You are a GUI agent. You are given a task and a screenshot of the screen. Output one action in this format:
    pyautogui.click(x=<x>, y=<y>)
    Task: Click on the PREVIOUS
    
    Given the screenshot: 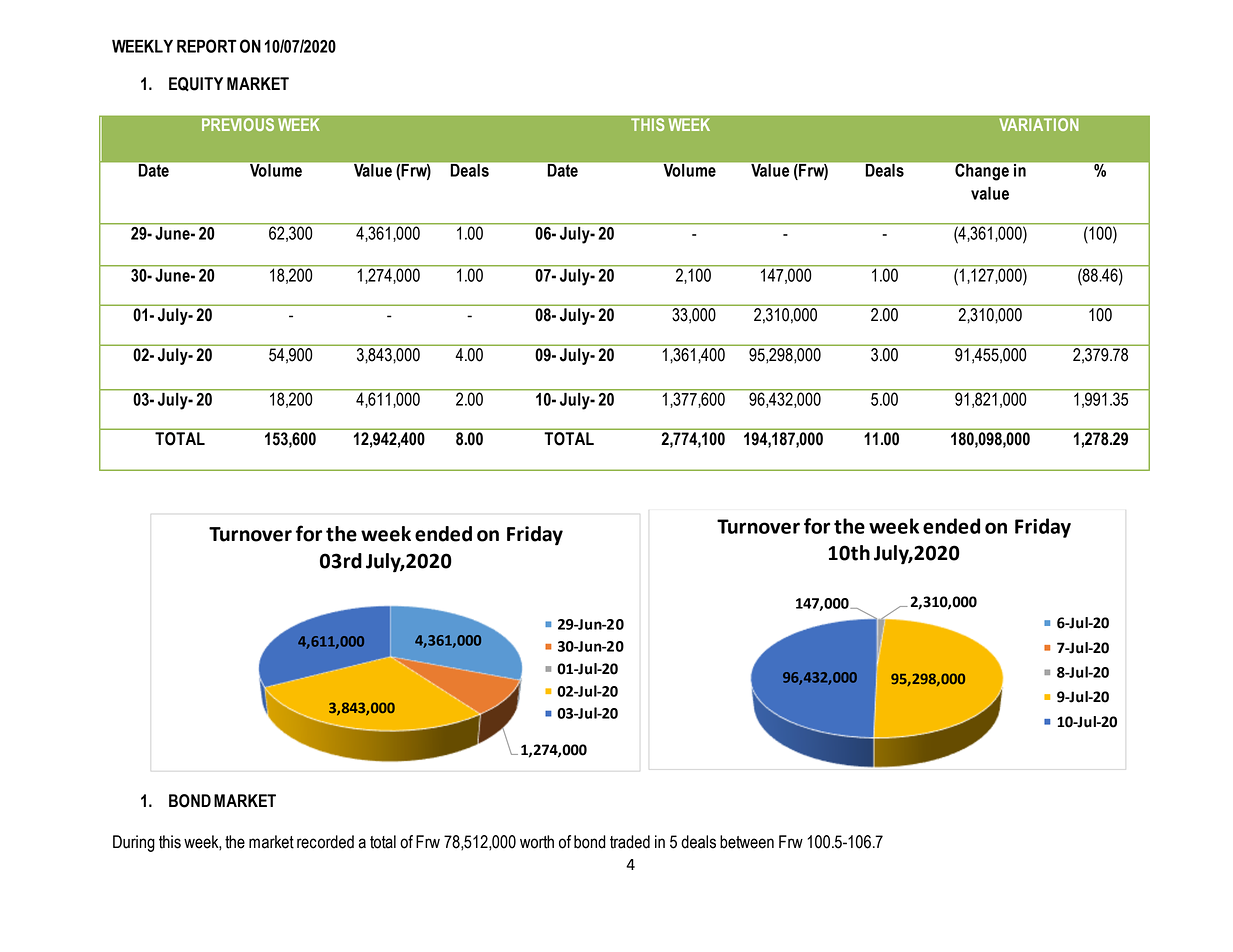 What is the action you would take?
    pyautogui.click(x=238, y=124)
